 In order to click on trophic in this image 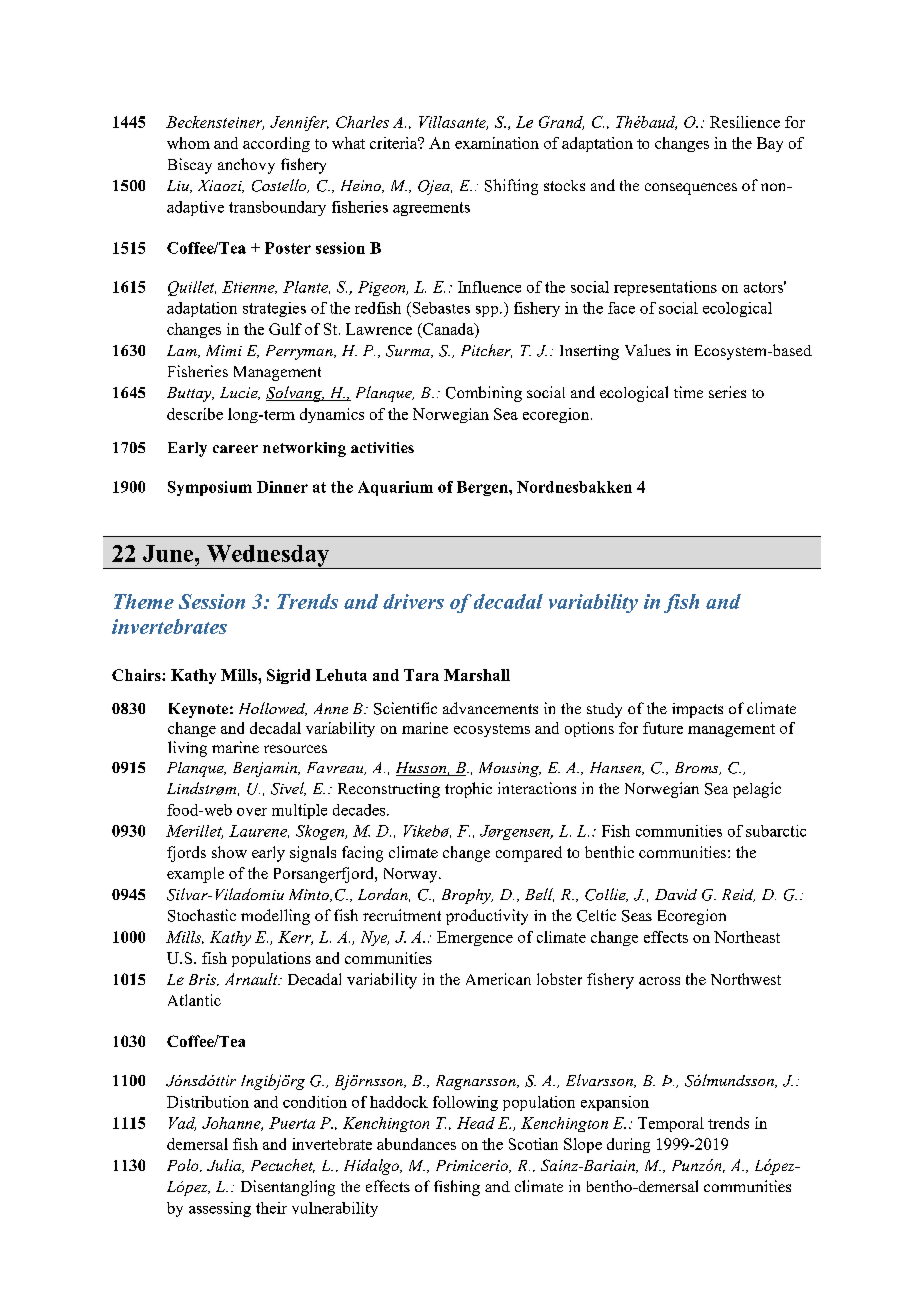, I will do `click(468, 790)`.
